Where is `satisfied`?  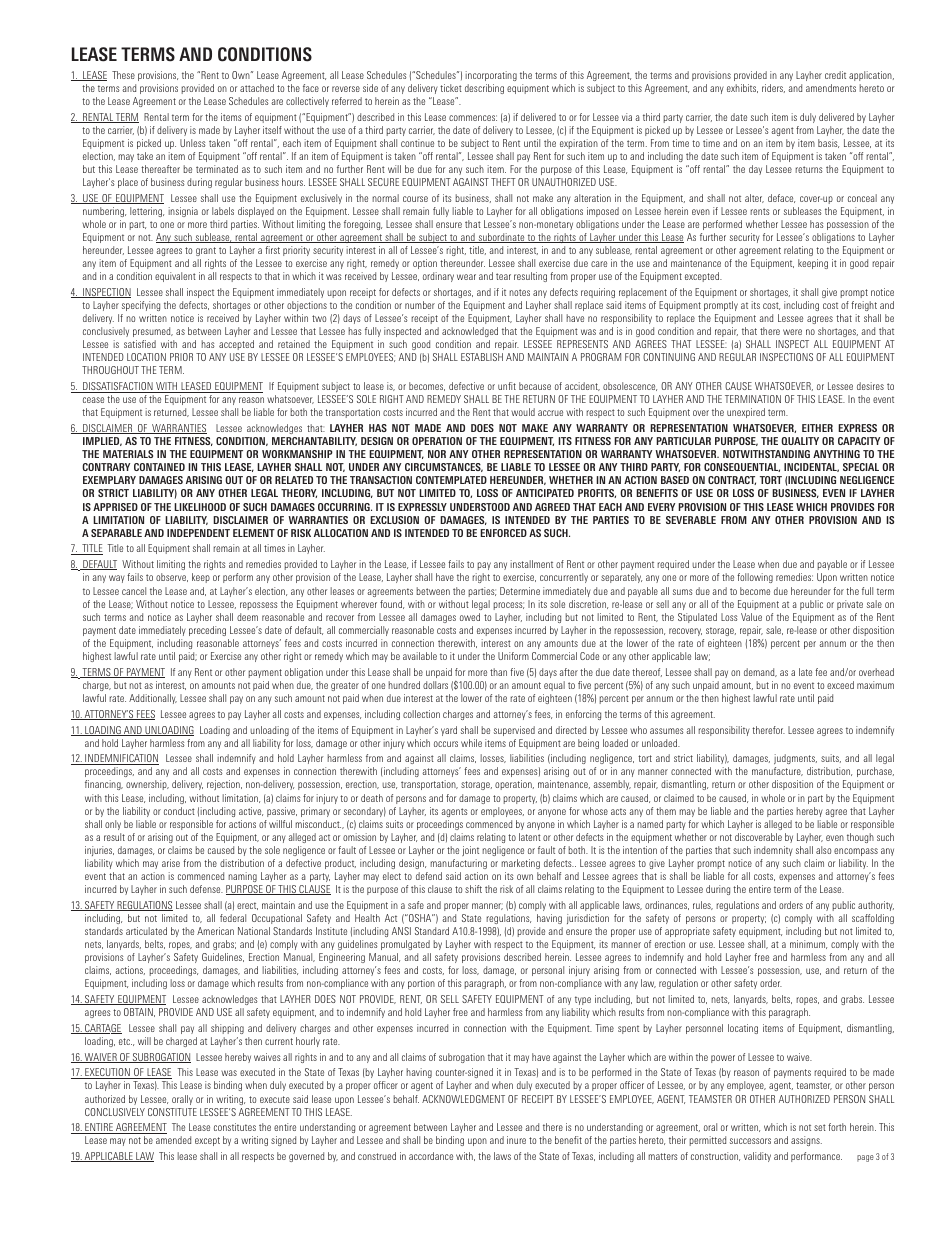 satisfied is located at coordinates (140, 344).
